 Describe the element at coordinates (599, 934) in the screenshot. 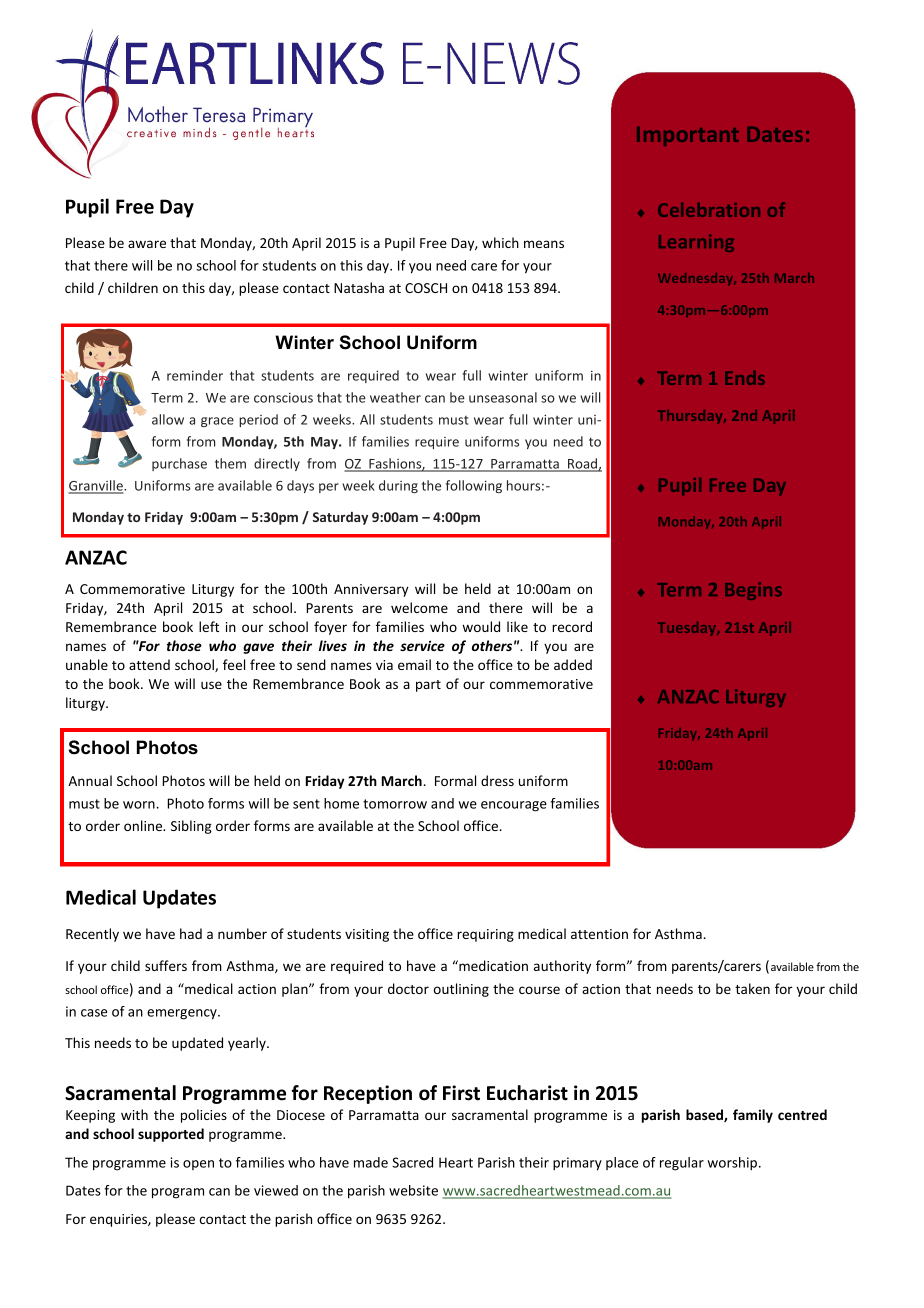

I see `attention` at that location.
